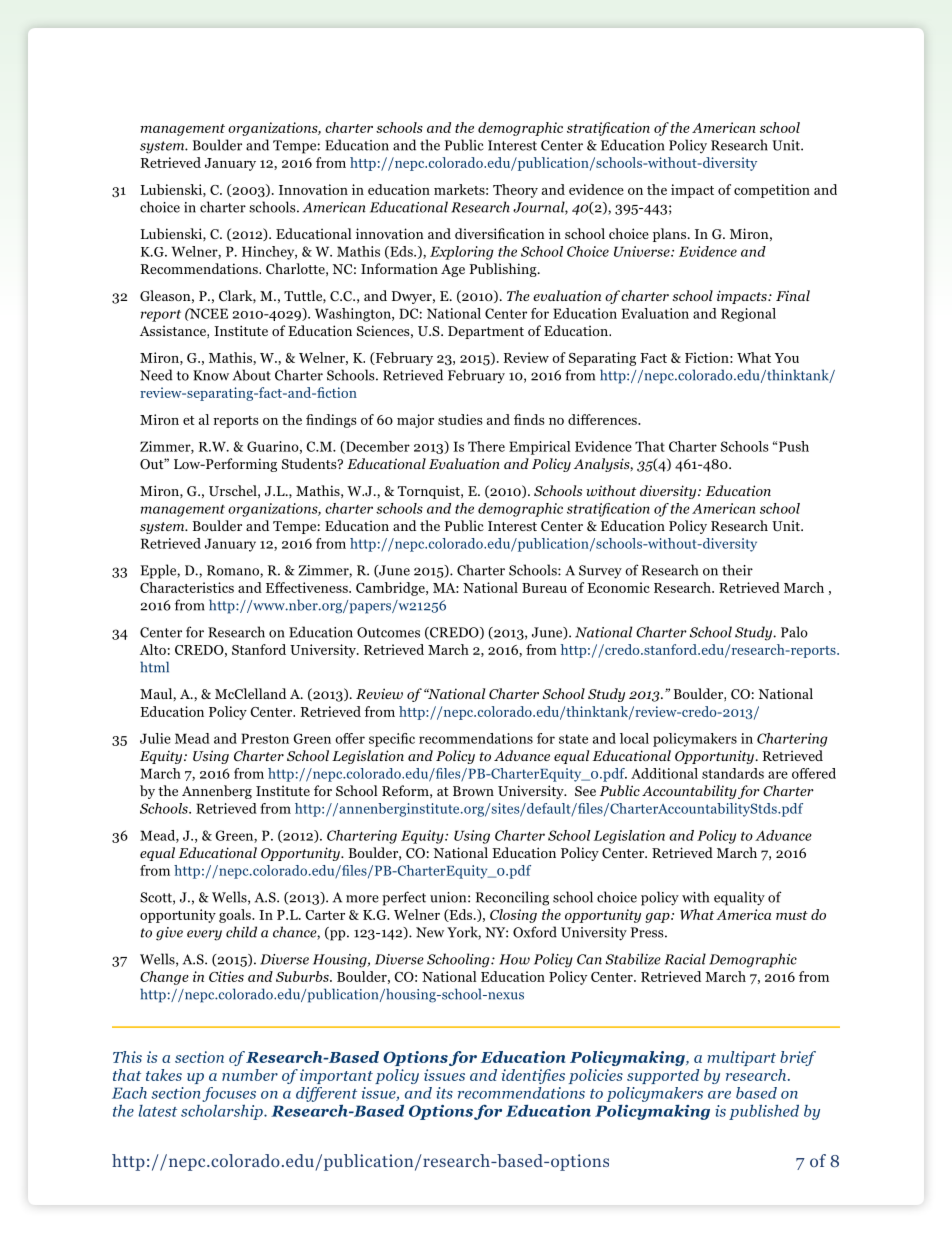 Image resolution: width=952 pixels, height=1233 pixels. Describe the element at coordinates (399, 268) in the image. I see `Information` at that location.
